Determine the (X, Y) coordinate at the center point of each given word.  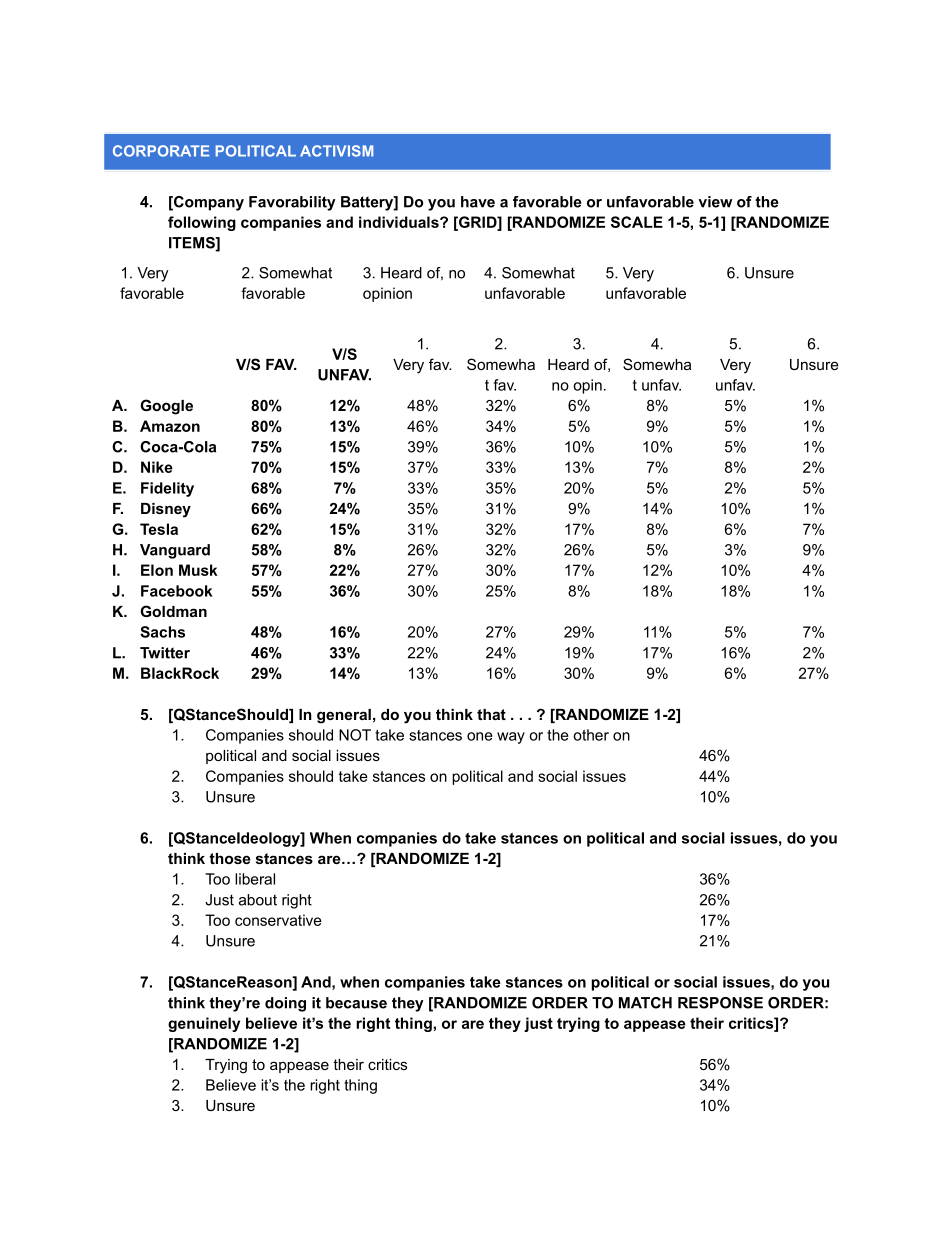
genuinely (204, 1024)
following (202, 223)
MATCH (645, 1003)
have (478, 202)
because (356, 1003)
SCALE (637, 222)
